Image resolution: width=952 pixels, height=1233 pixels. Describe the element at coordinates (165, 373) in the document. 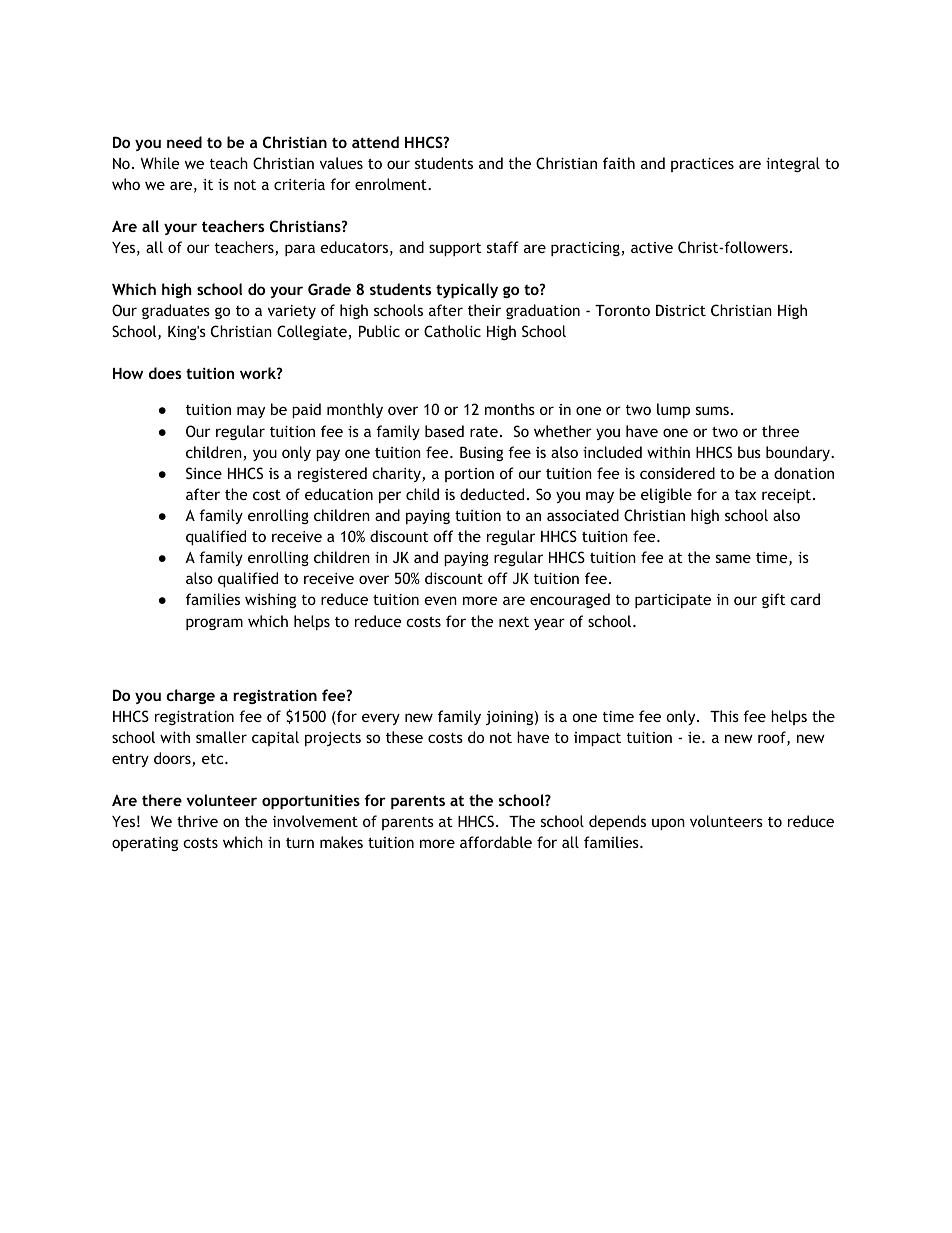

I see `does` at that location.
